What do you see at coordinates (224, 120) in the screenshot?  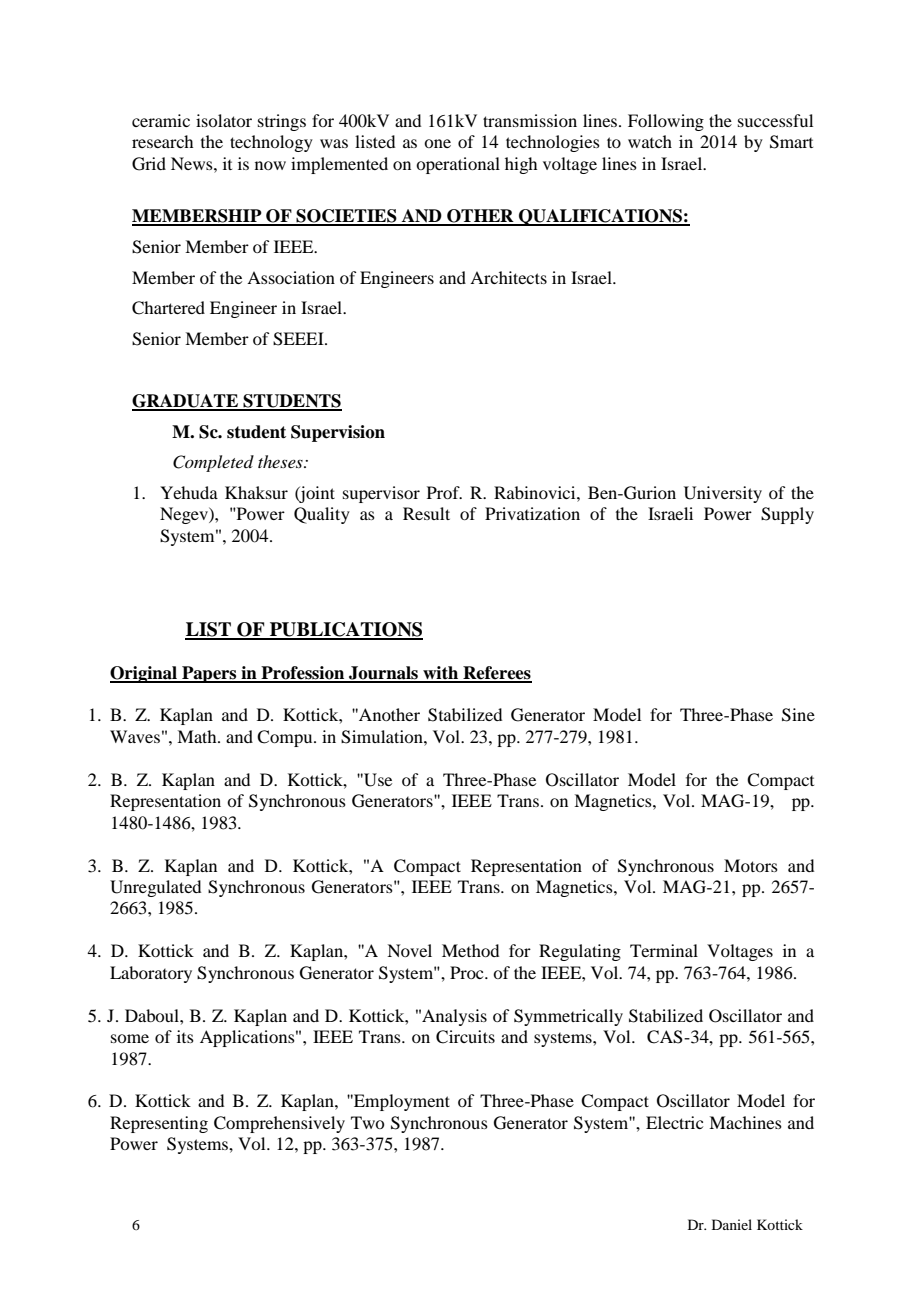 I see `isolator` at bounding box center [224, 120].
